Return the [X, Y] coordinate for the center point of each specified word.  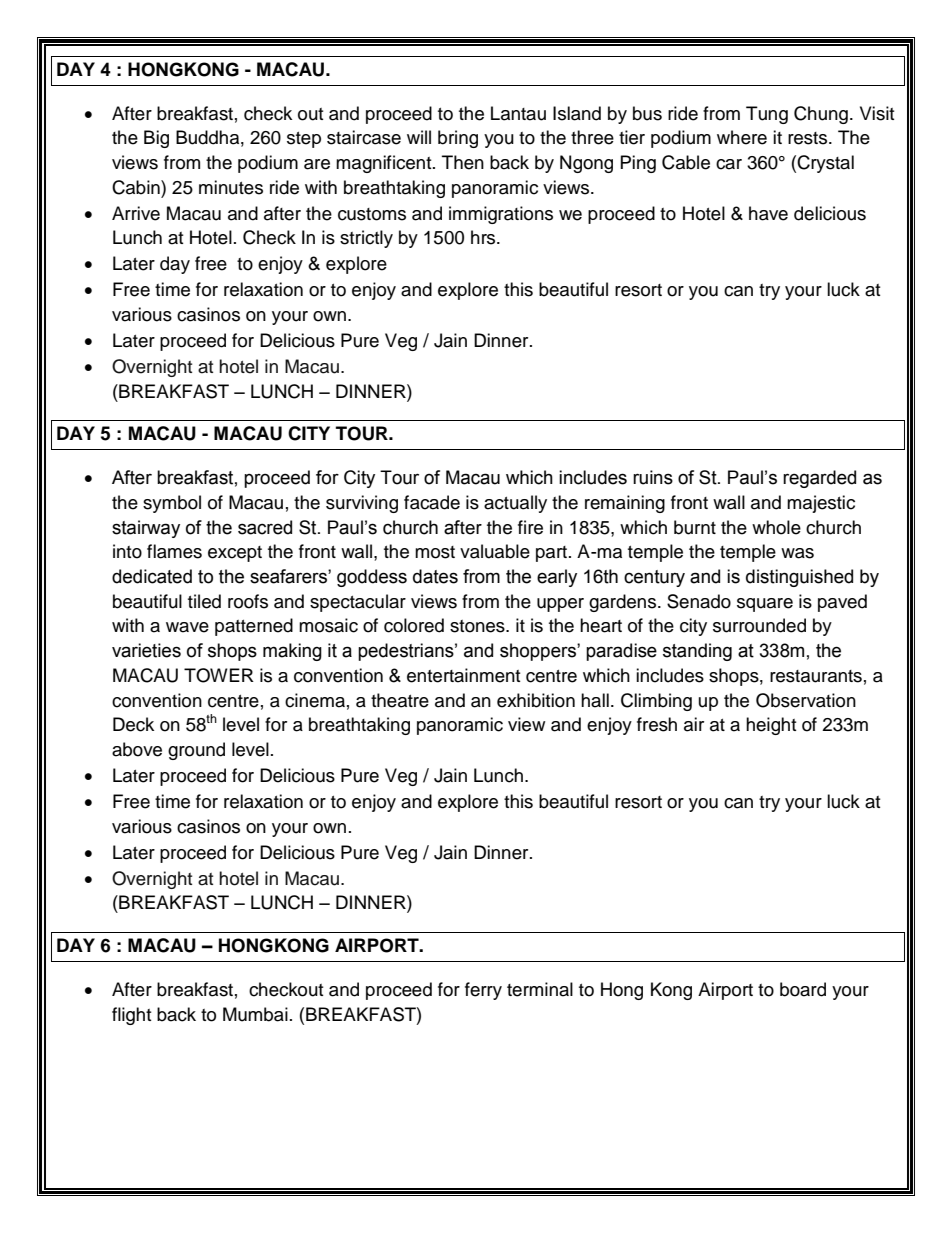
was [797, 553]
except [235, 554]
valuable [495, 551]
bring [458, 139]
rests [809, 138]
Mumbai [255, 1014]
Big [156, 139]
